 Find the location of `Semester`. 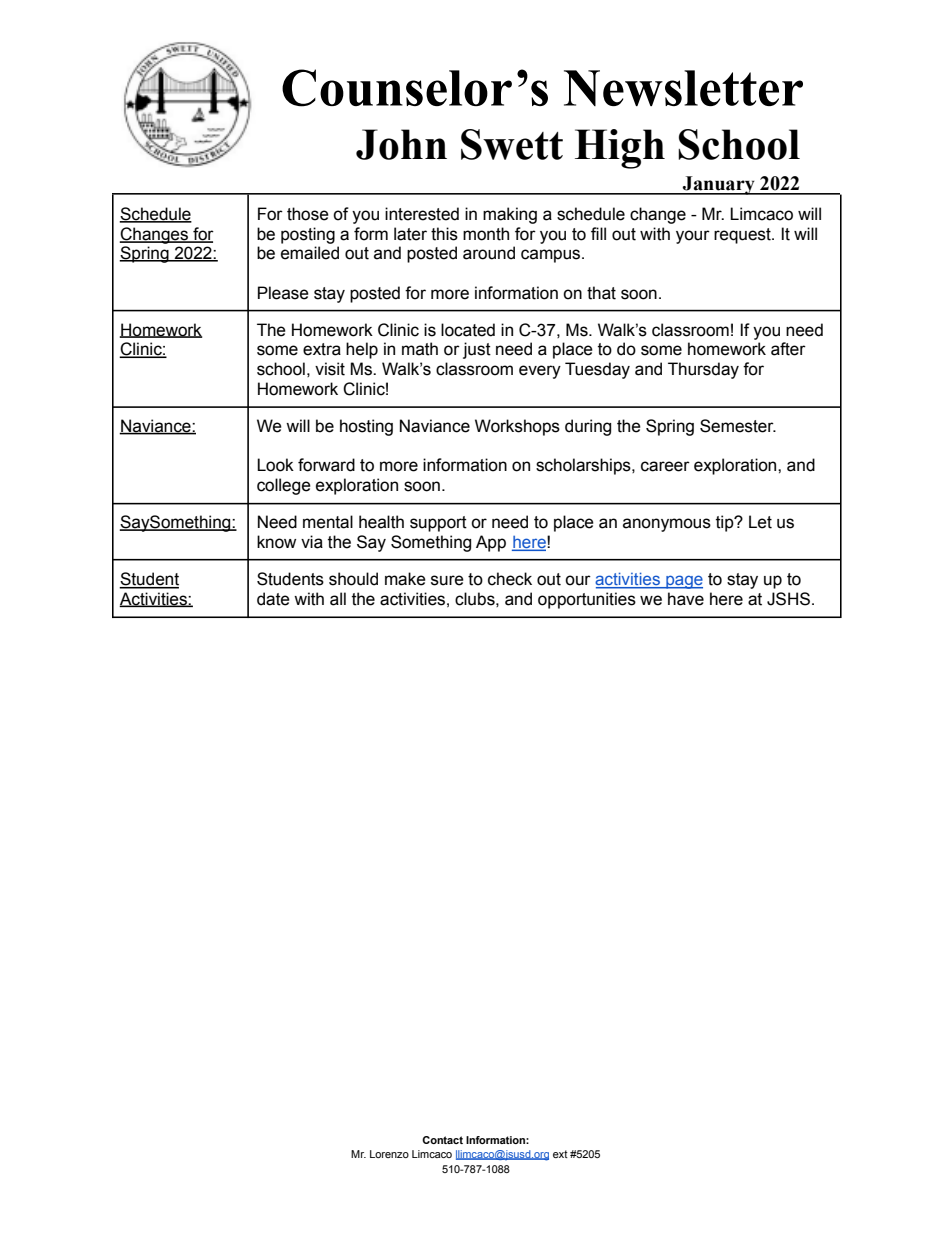

Semester is located at coordinates (738, 426).
